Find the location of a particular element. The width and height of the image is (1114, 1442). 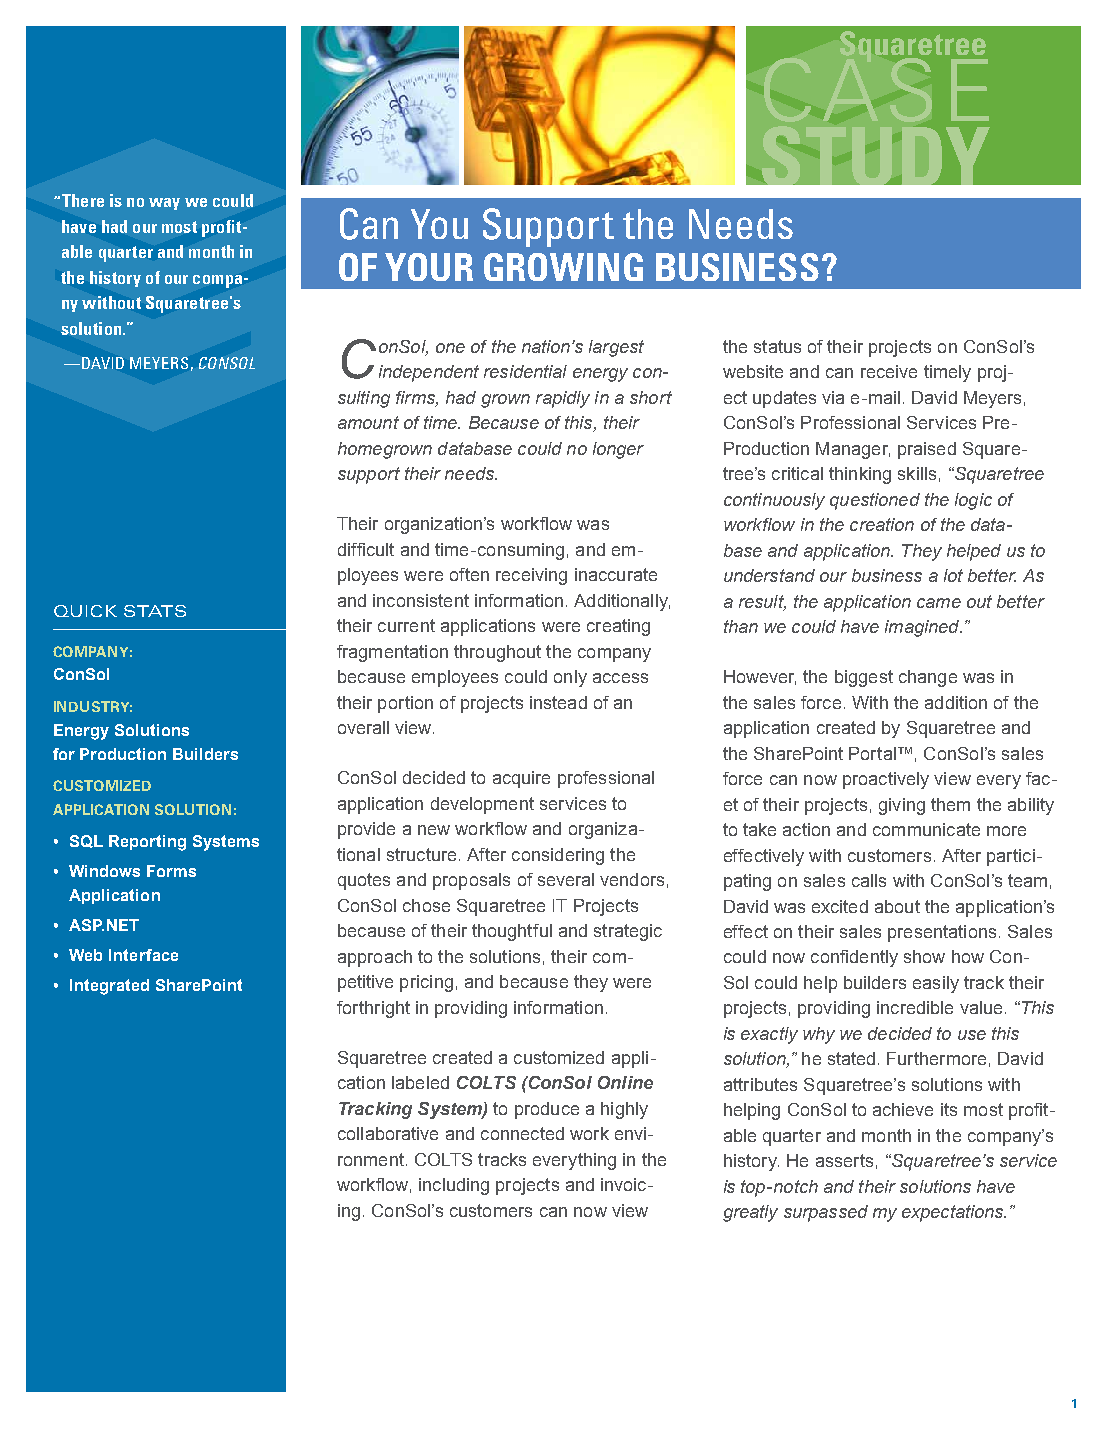

overall is located at coordinates (363, 727).
